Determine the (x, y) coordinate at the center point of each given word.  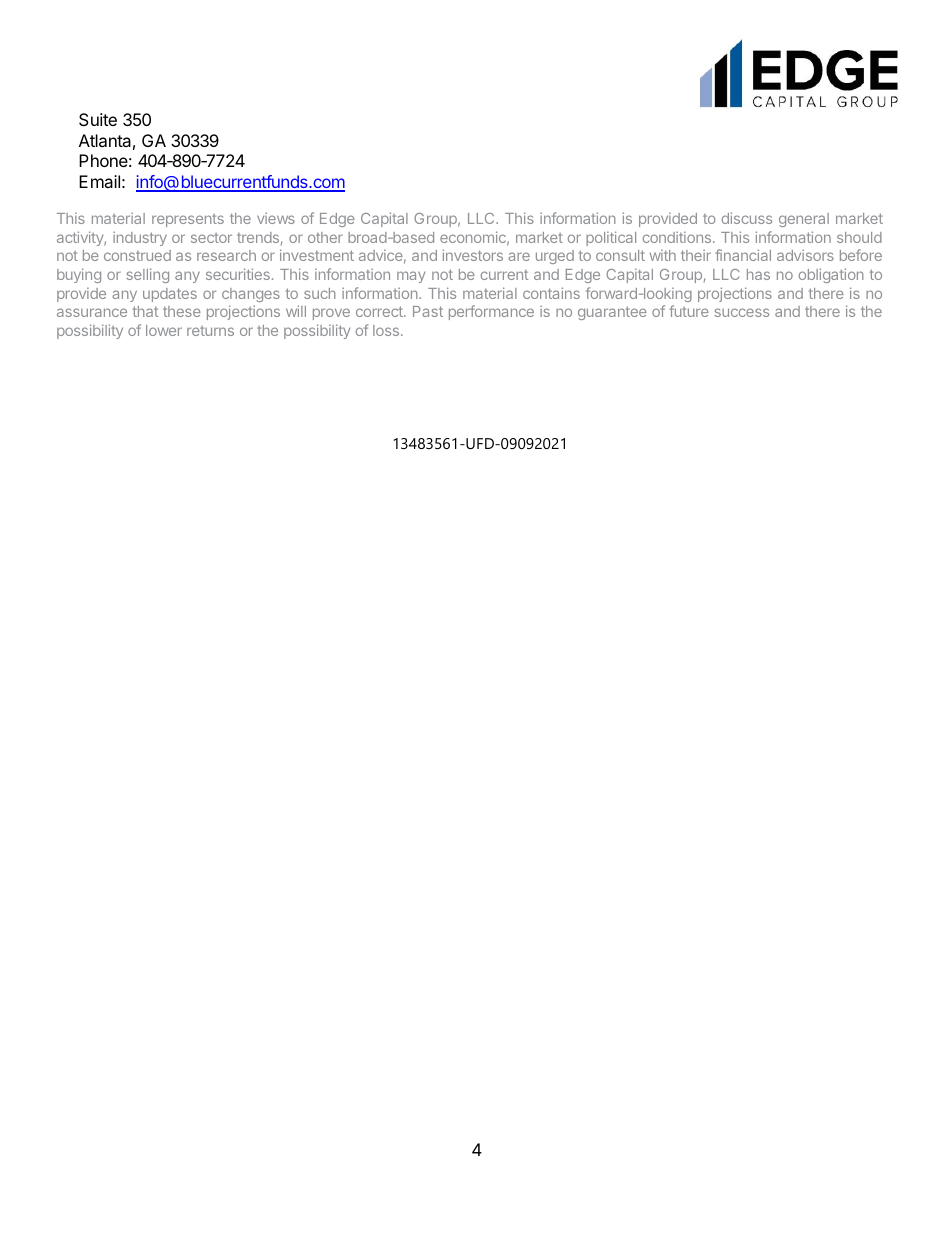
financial (743, 255)
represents (188, 220)
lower (164, 330)
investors (473, 255)
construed (137, 255)
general (804, 220)
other (325, 237)
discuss (747, 218)
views (276, 218)
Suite (98, 119)
